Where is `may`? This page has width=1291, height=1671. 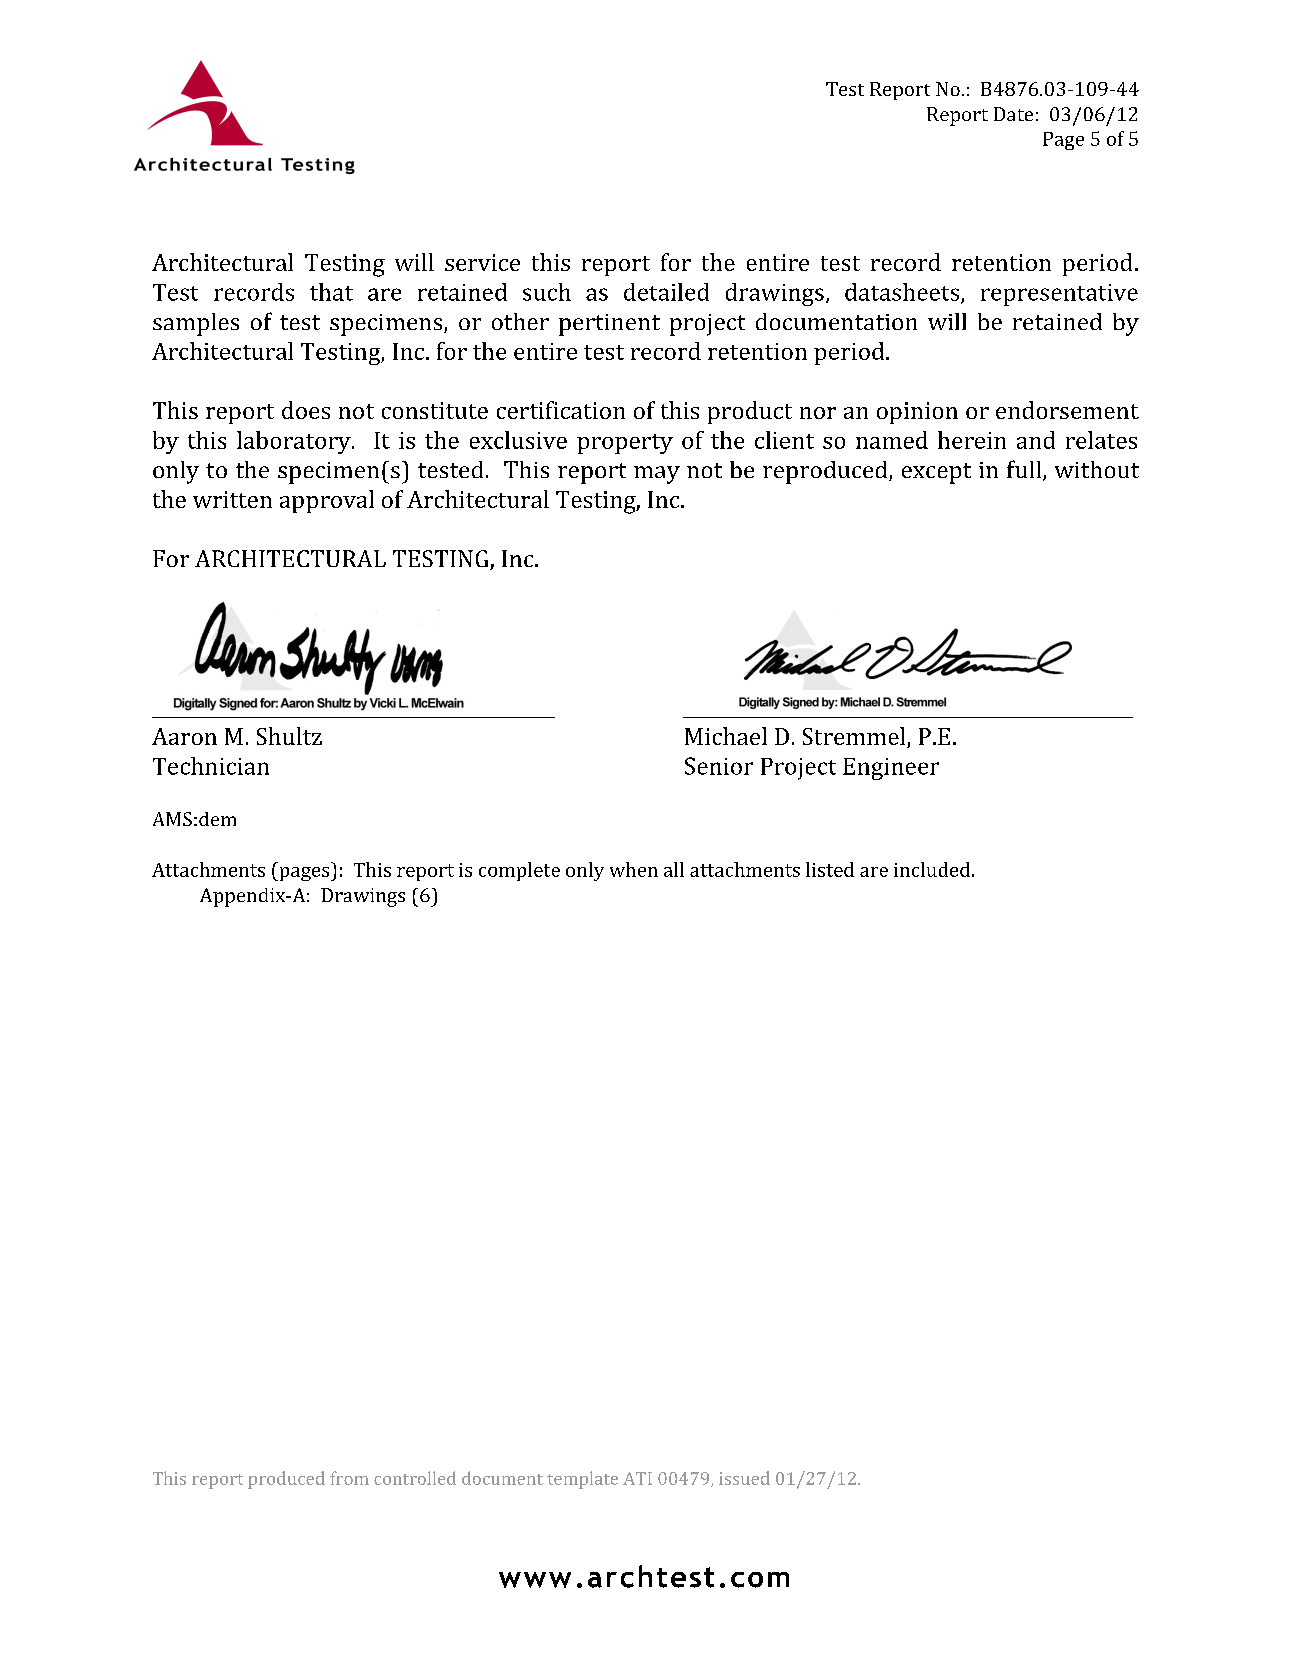 may is located at coordinates (657, 475).
